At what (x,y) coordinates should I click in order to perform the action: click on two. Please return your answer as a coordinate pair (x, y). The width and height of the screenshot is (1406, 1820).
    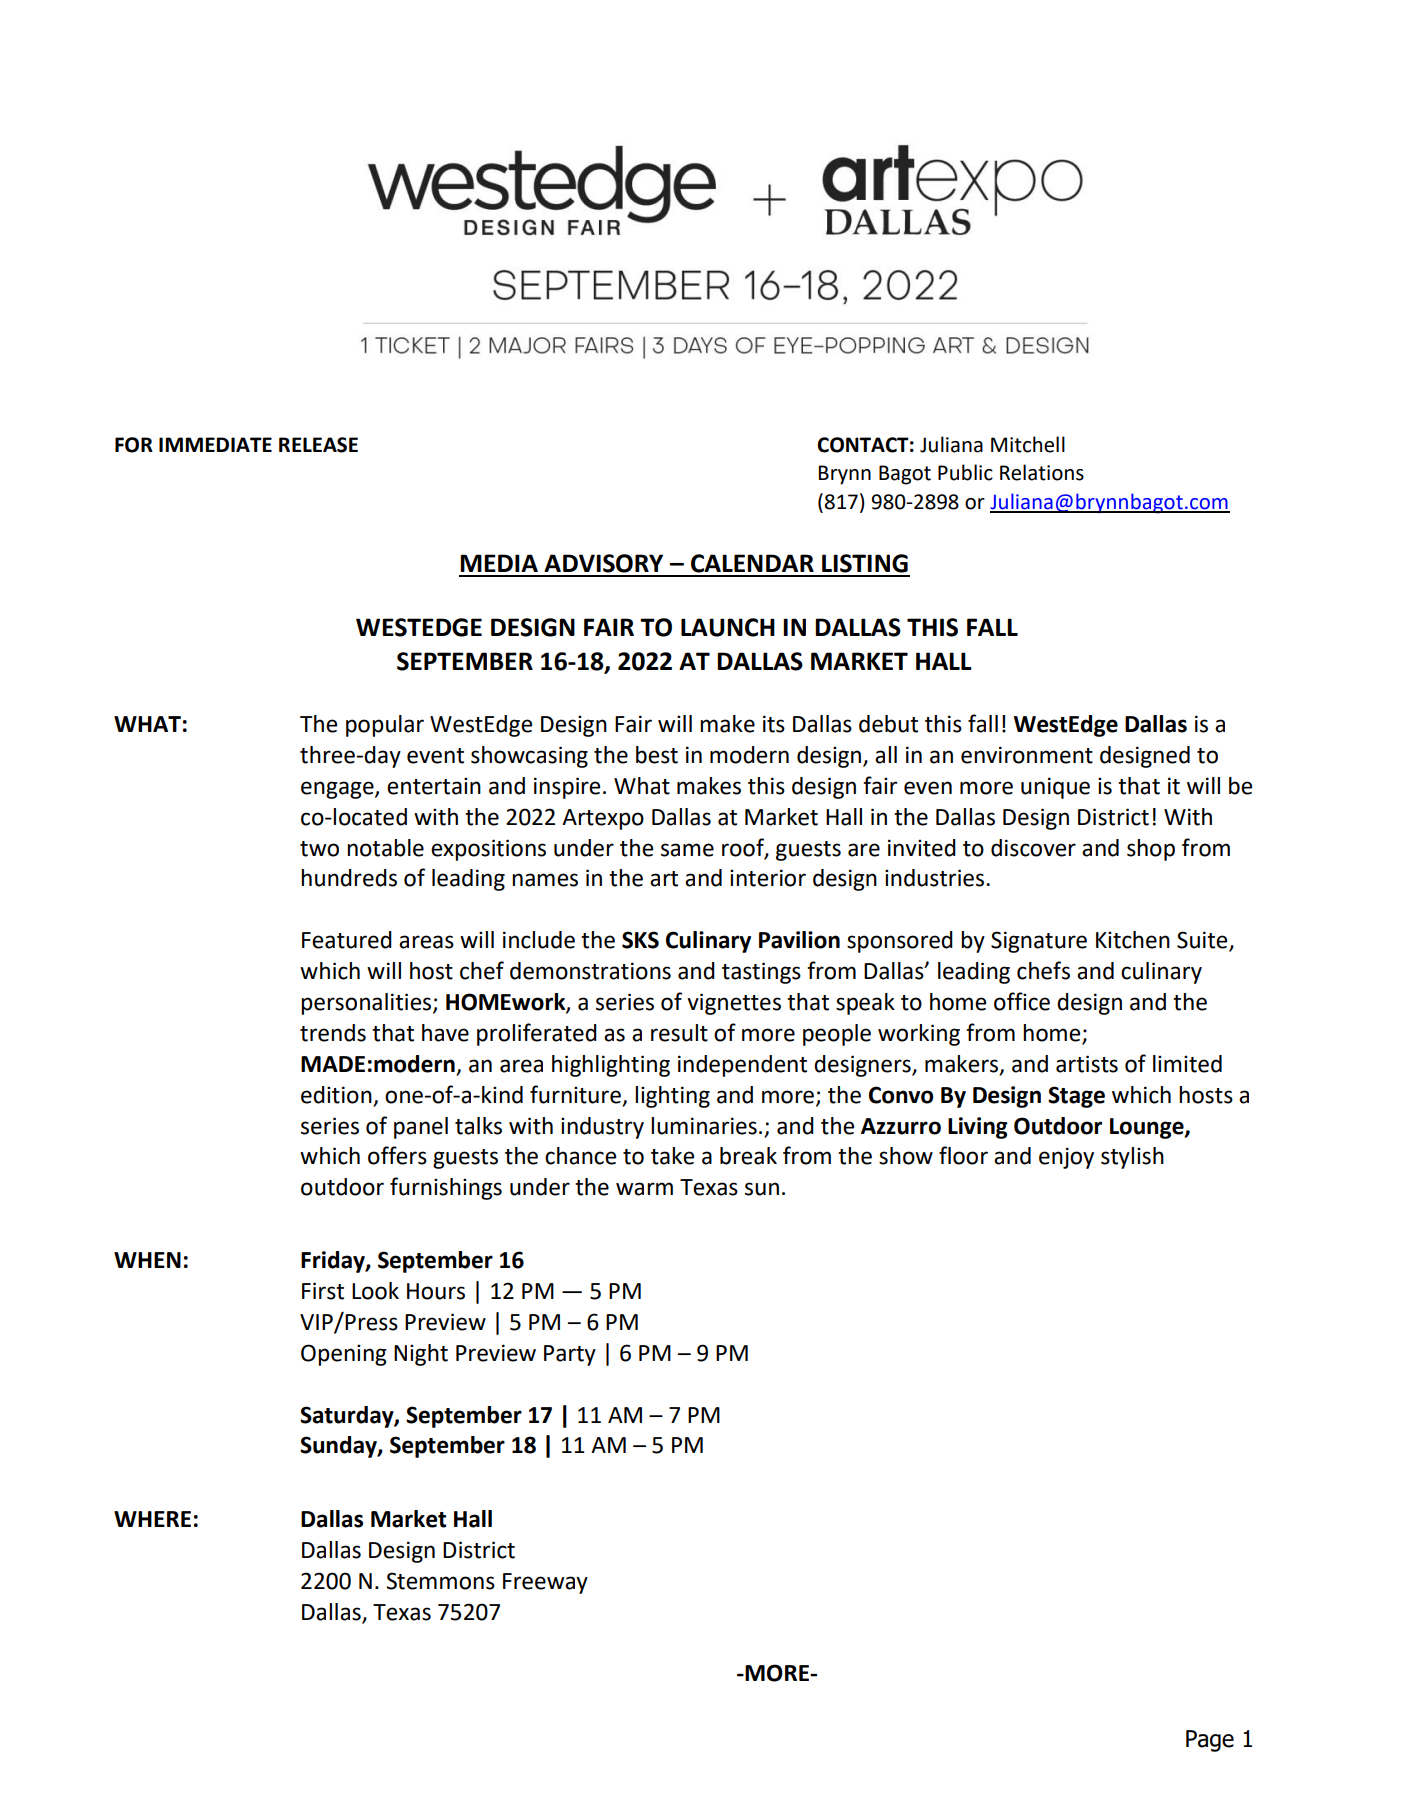
    Looking at the image, I should click on (319, 849).
